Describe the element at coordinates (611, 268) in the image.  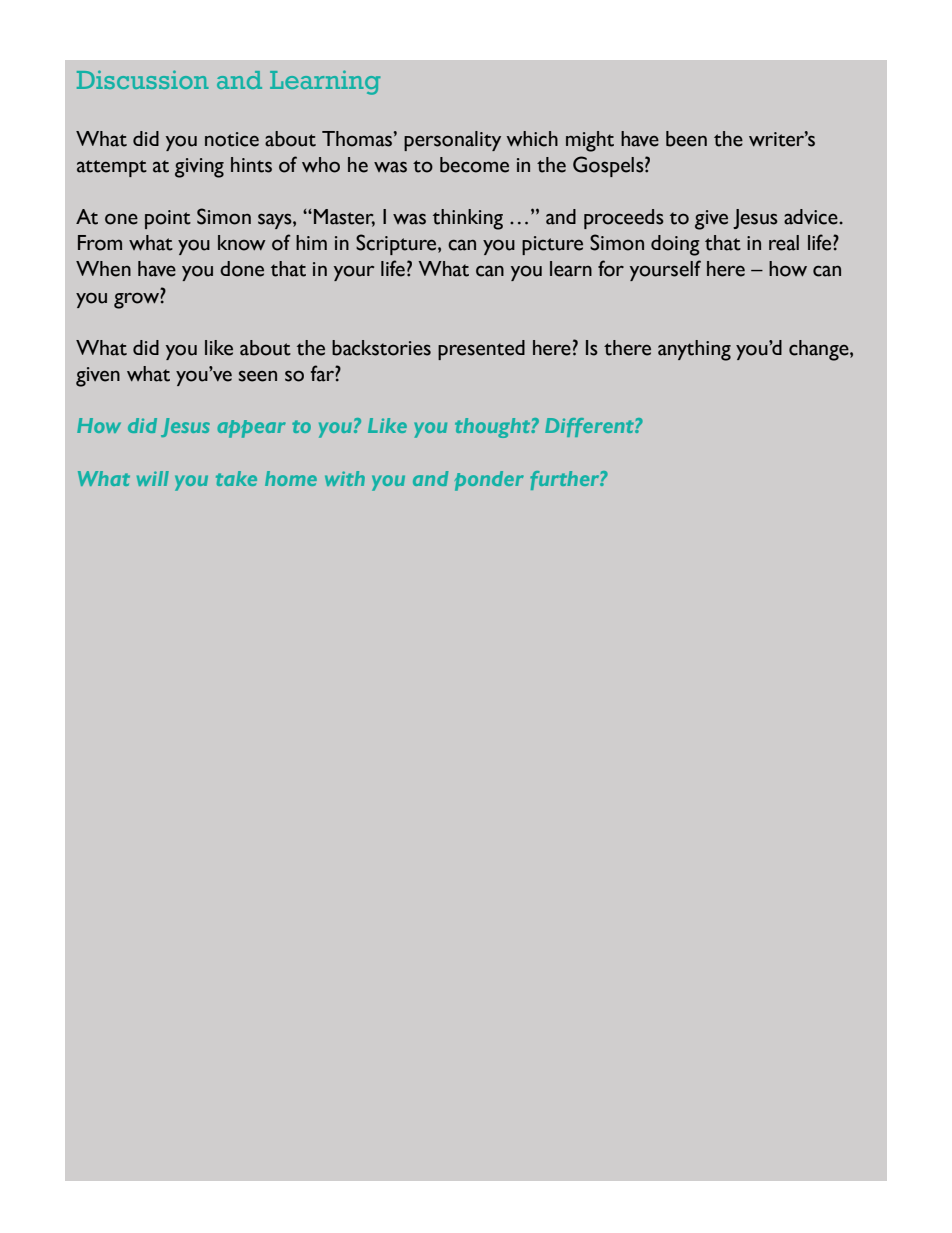
I see `for` at that location.
